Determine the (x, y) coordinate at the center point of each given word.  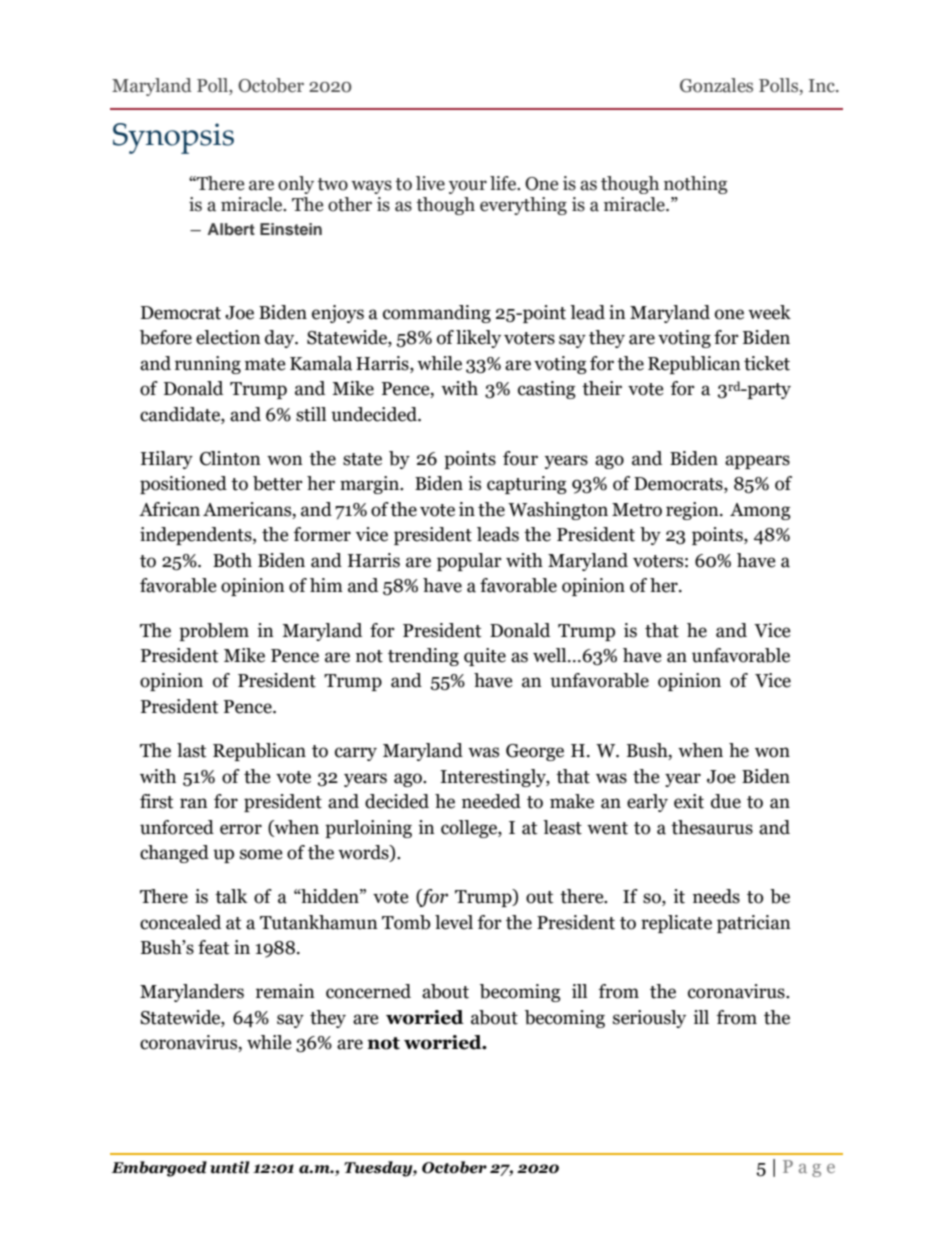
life (504, 183)
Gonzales (716, 85)
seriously (649, 1019)
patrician (754, 924)
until (230, 1167)
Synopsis (173, 138)
